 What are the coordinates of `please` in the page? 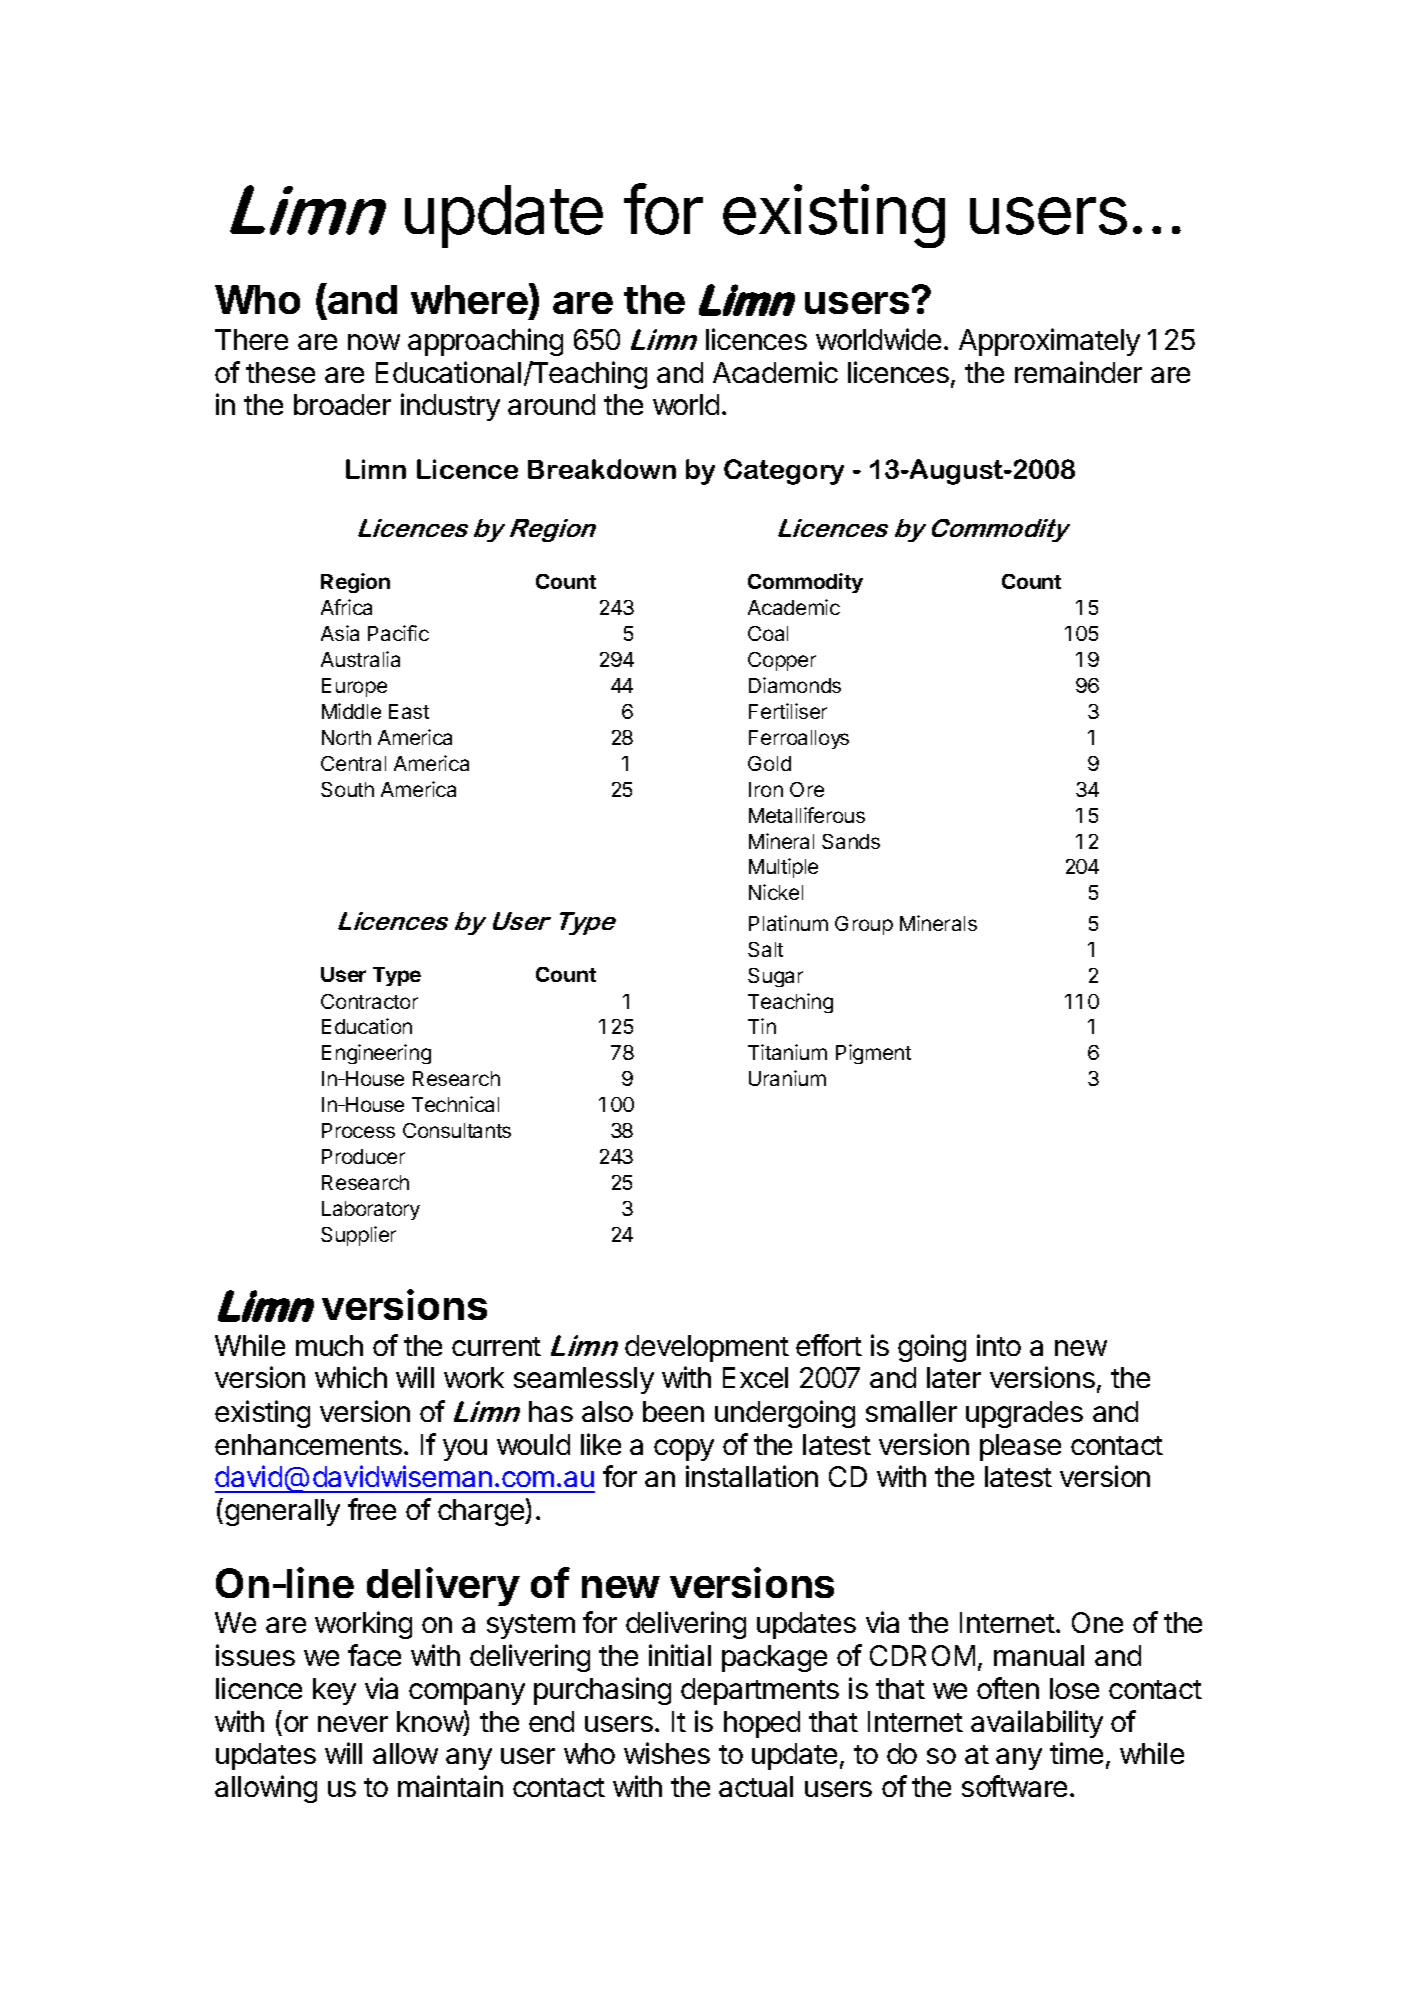 It's located at (1020, 1447).
